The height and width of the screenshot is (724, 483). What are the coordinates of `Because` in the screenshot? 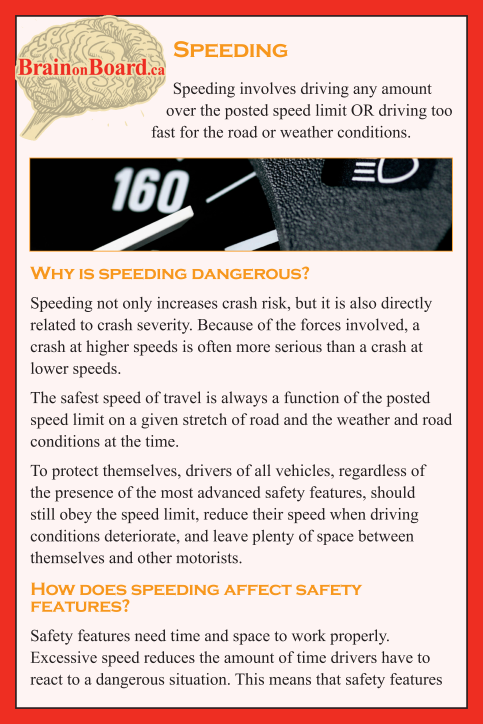 It's located at (225, 325).
